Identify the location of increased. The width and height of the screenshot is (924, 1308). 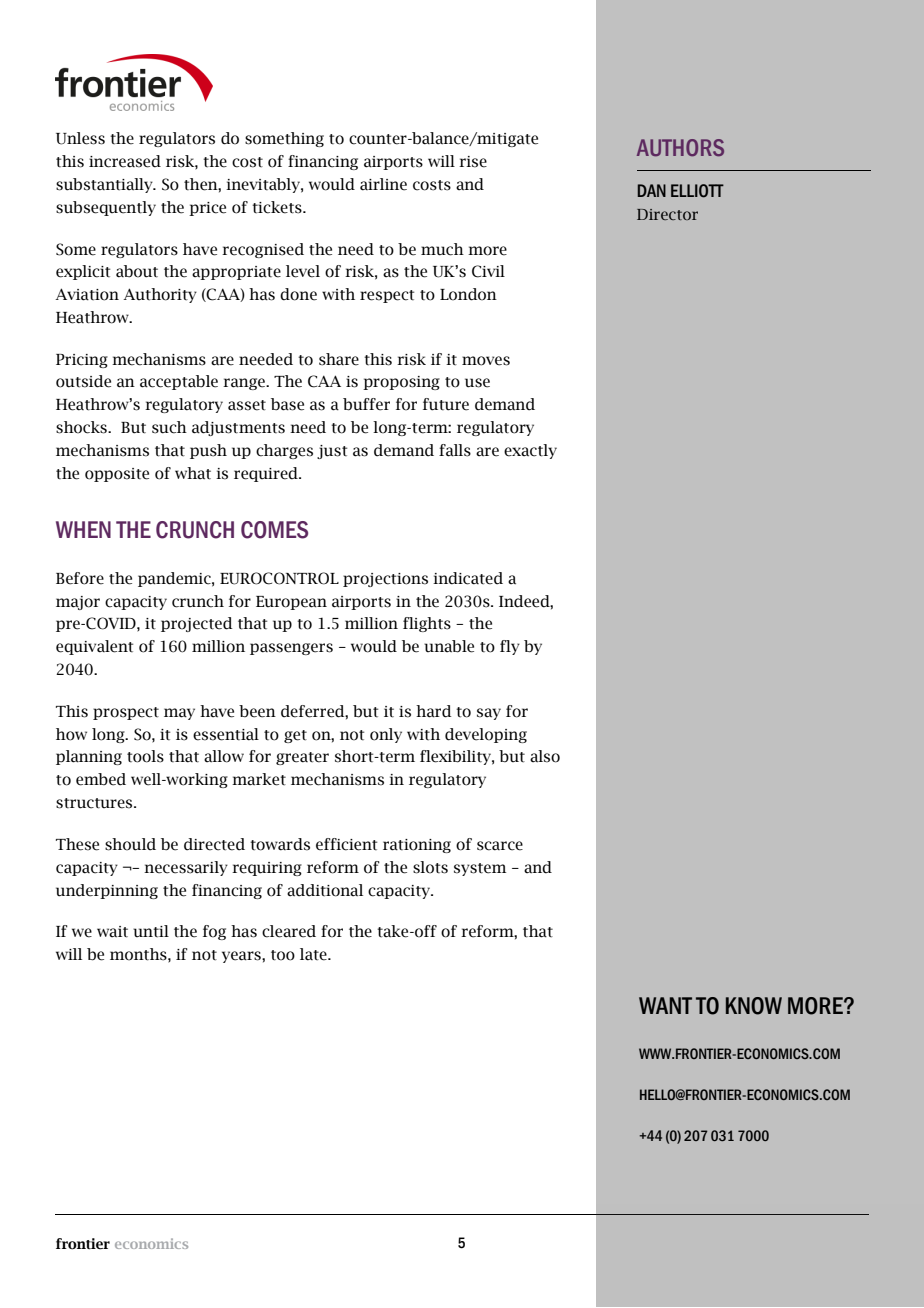
(125, 161).
